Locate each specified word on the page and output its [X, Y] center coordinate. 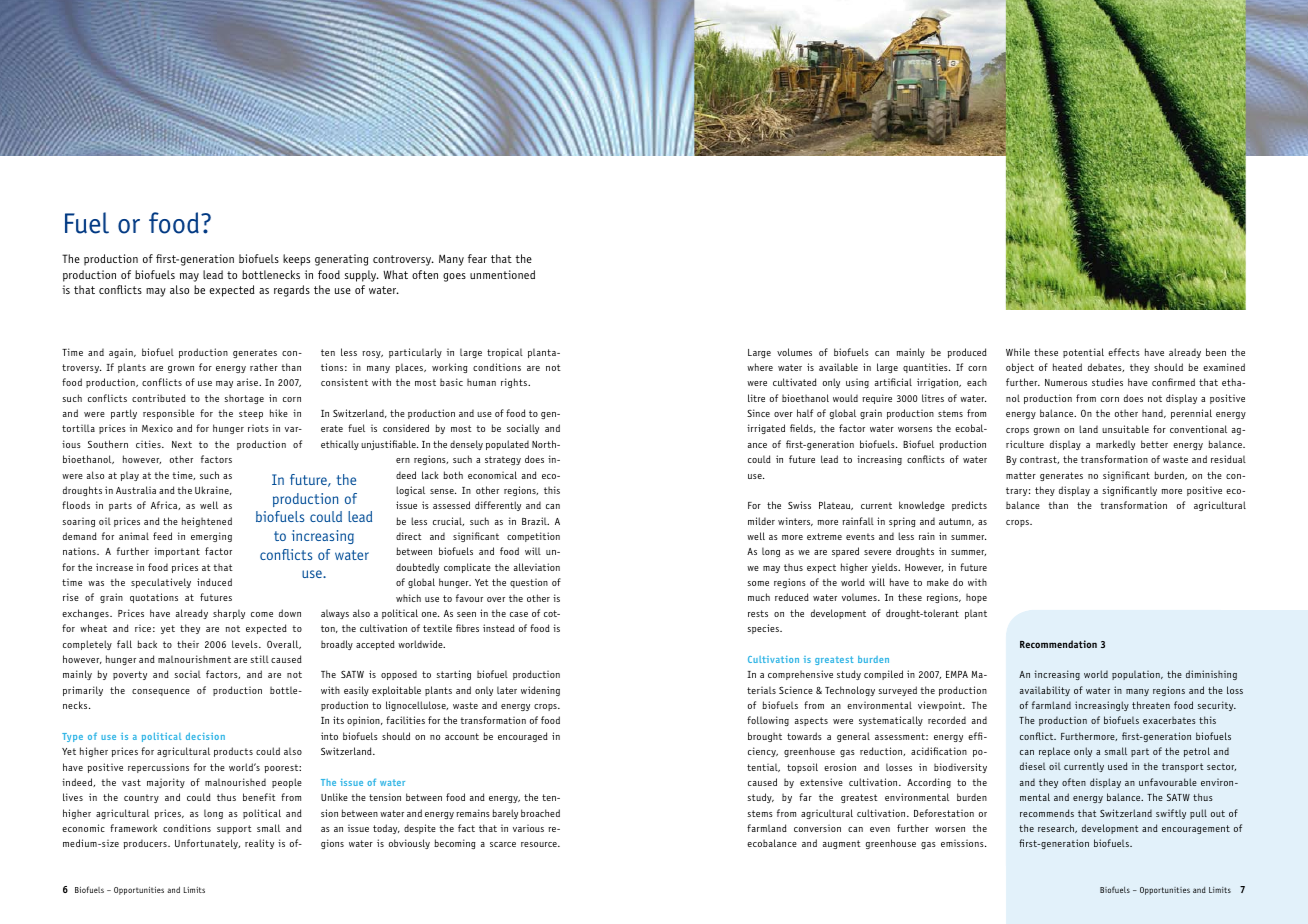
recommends [1047, 813]
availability [1045, 691]
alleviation [537, 567]
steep [251, 414]
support [234, 829]
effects [1124, 352]
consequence [161, 692]
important [177, 552]
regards [292, 291]
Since [758, 413]
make [938, 582]
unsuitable [1125, 429]
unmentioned [502, 274]
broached [540, 813]
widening [540, 691]
